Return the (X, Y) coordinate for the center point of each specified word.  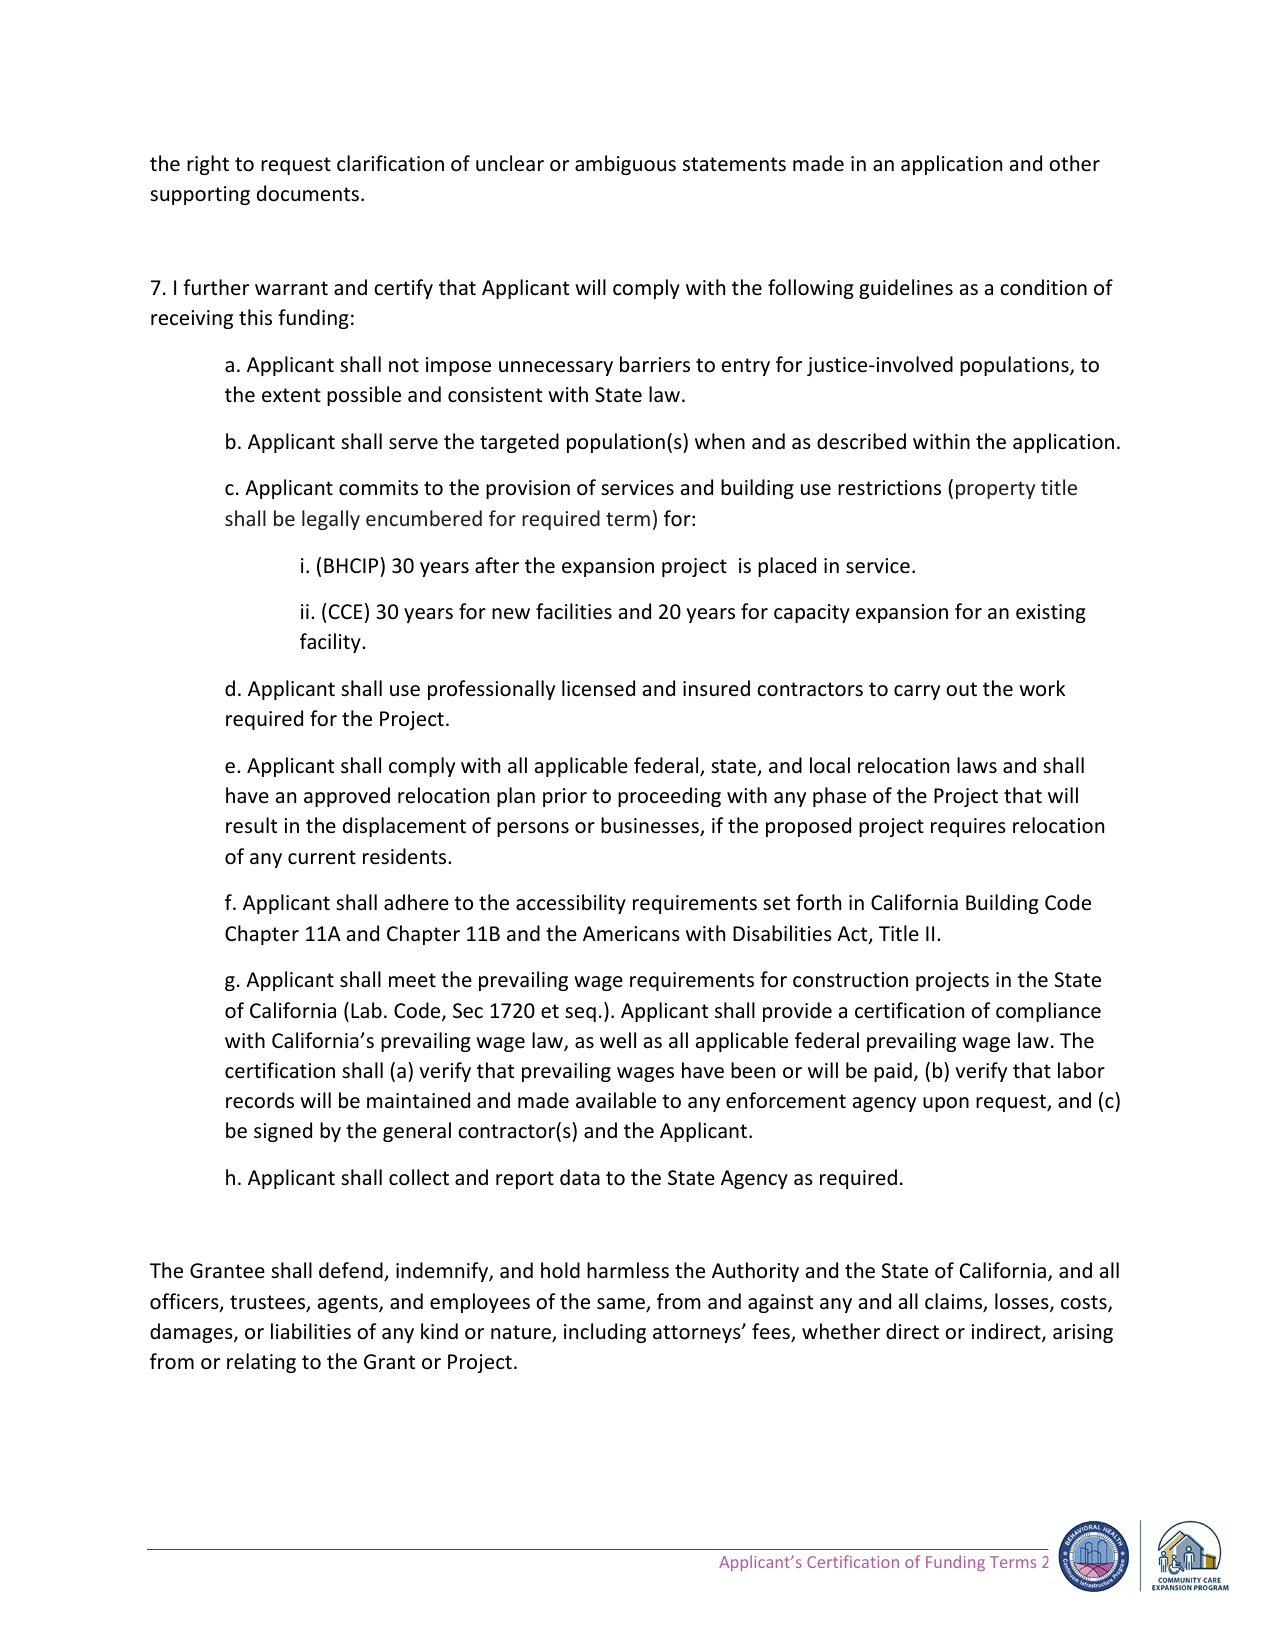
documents (308, 193)
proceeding (669, 797)
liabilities (311, 1331)
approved (347, 797)
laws (977, 765)
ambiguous (625, 165)
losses (1023, 1302)
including (605, 1333)
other (1074, 163)
